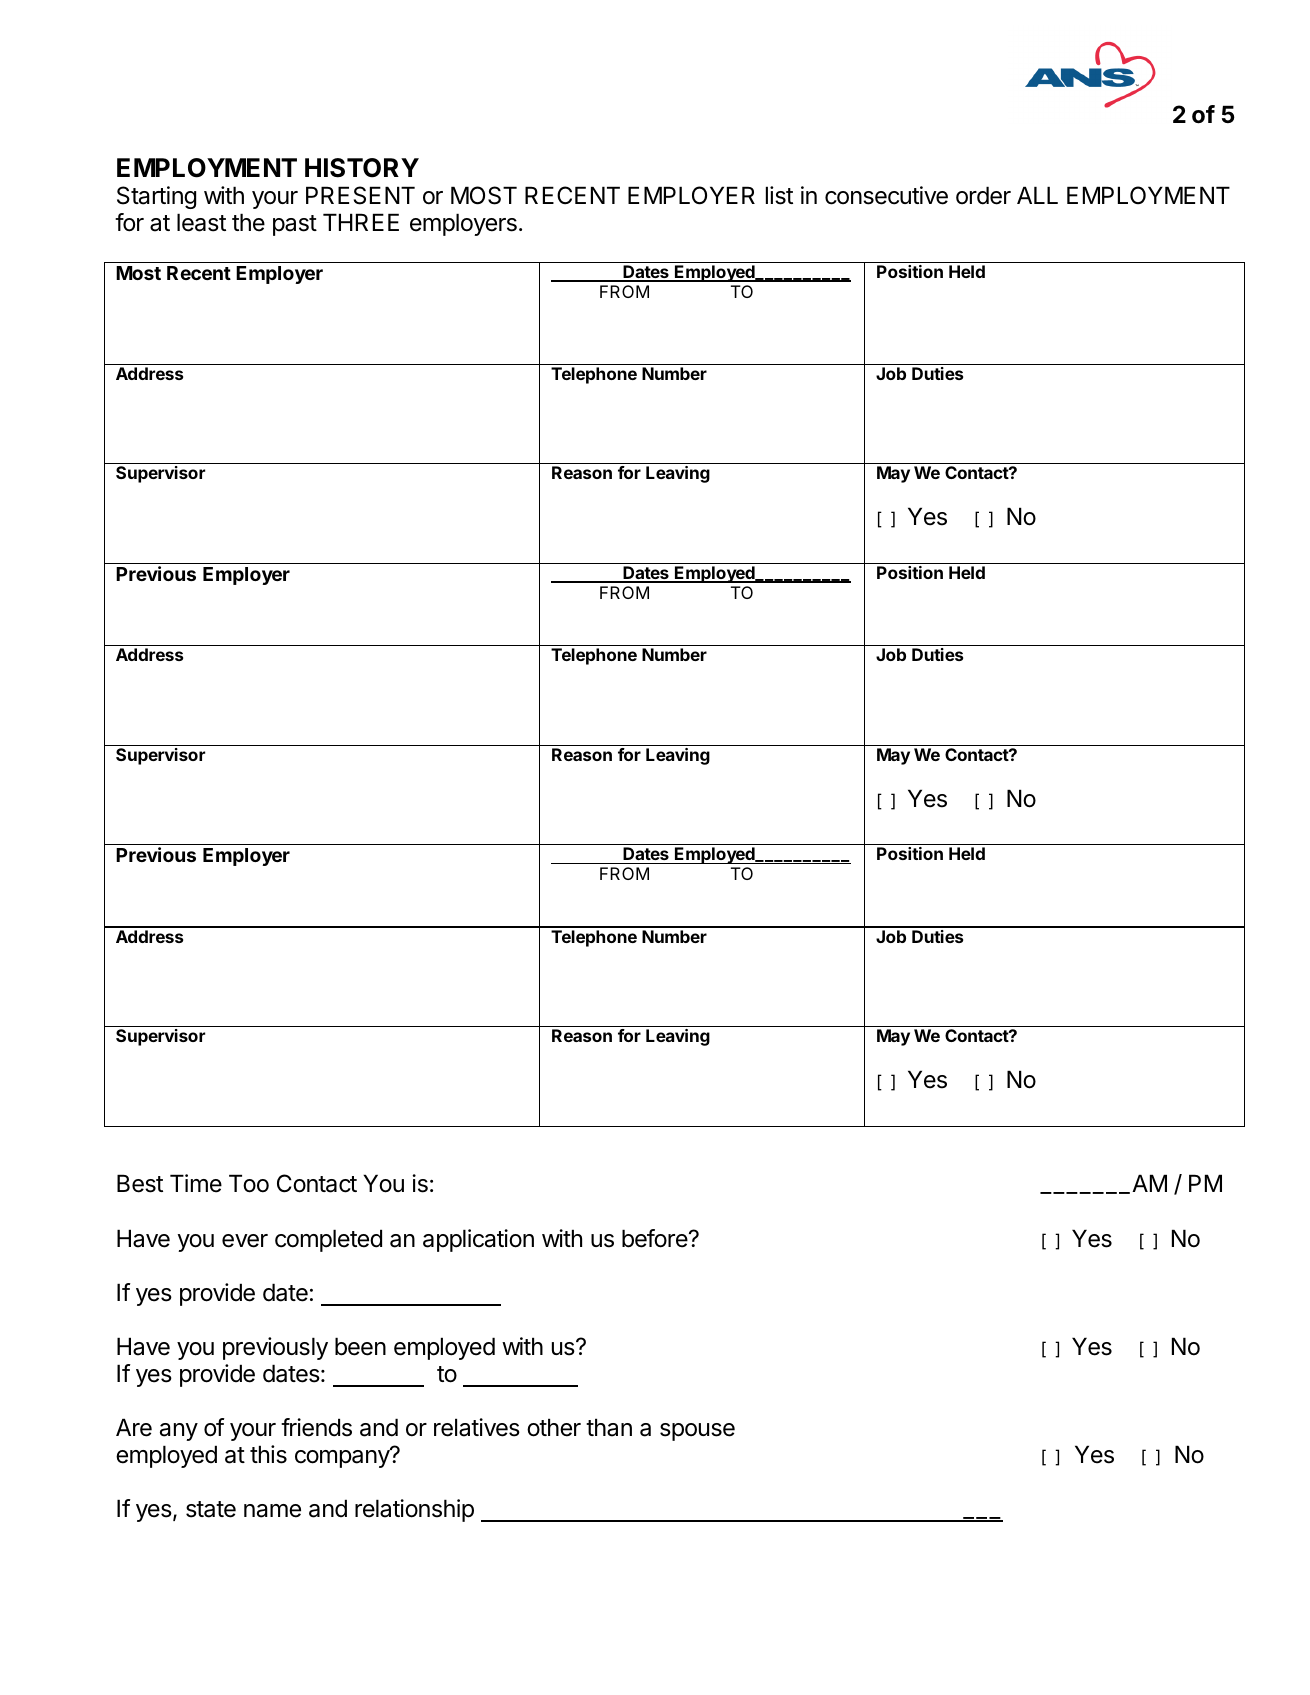 The image size is (1310, 1695). Describe the element at coordinates (983, 195) in the screenshot. I see `order` at that location.
